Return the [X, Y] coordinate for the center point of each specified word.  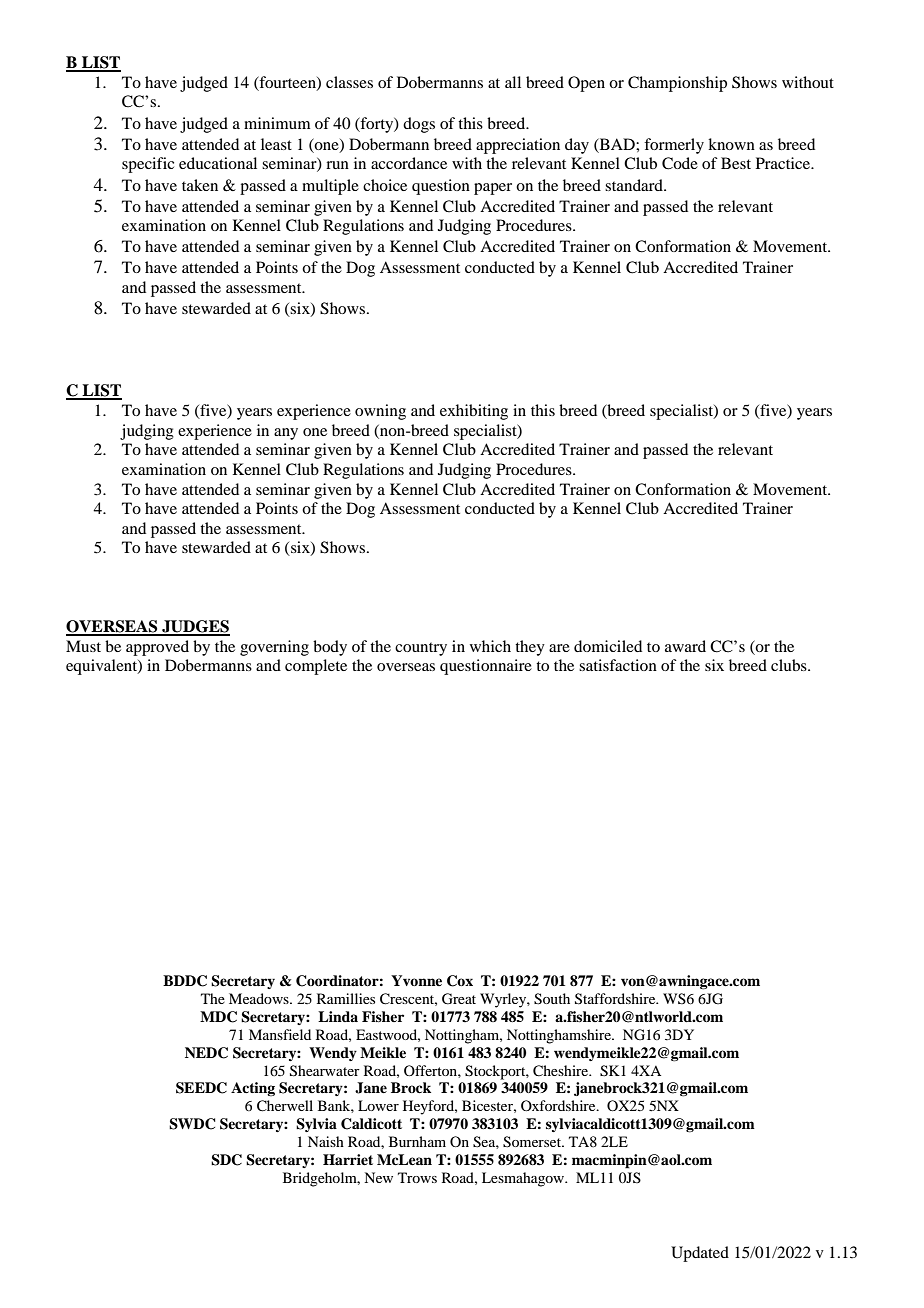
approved [157, 648]
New [378, 1177]
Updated [700, 1254]
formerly [674, 146]
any [286, 434]
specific [148, 165]
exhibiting [474, 412]
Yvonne [416, 980]
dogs [419, 125]
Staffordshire [616, 999]
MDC [218, 1017]
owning [380, 412]
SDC [226, 1160]
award [685, 646]
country [421, 649]
